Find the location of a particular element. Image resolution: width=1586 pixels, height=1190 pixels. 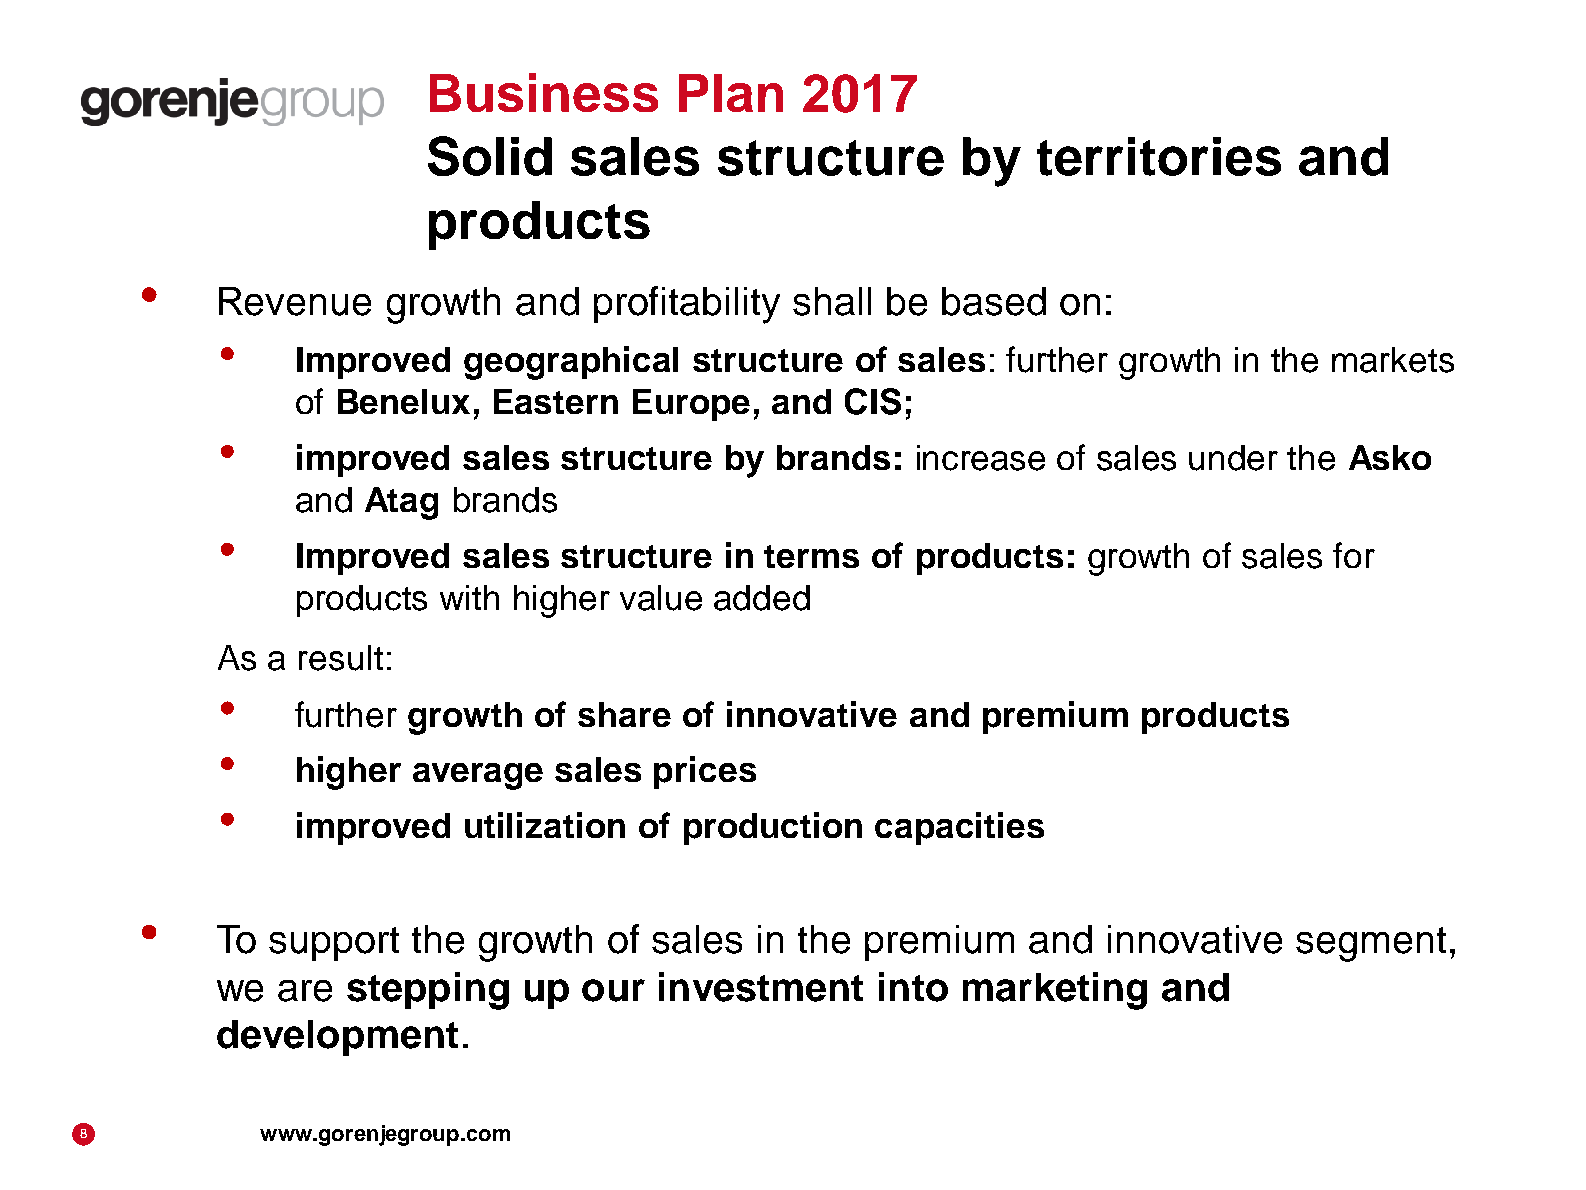

stepping is located at coordinates (428, 991).
